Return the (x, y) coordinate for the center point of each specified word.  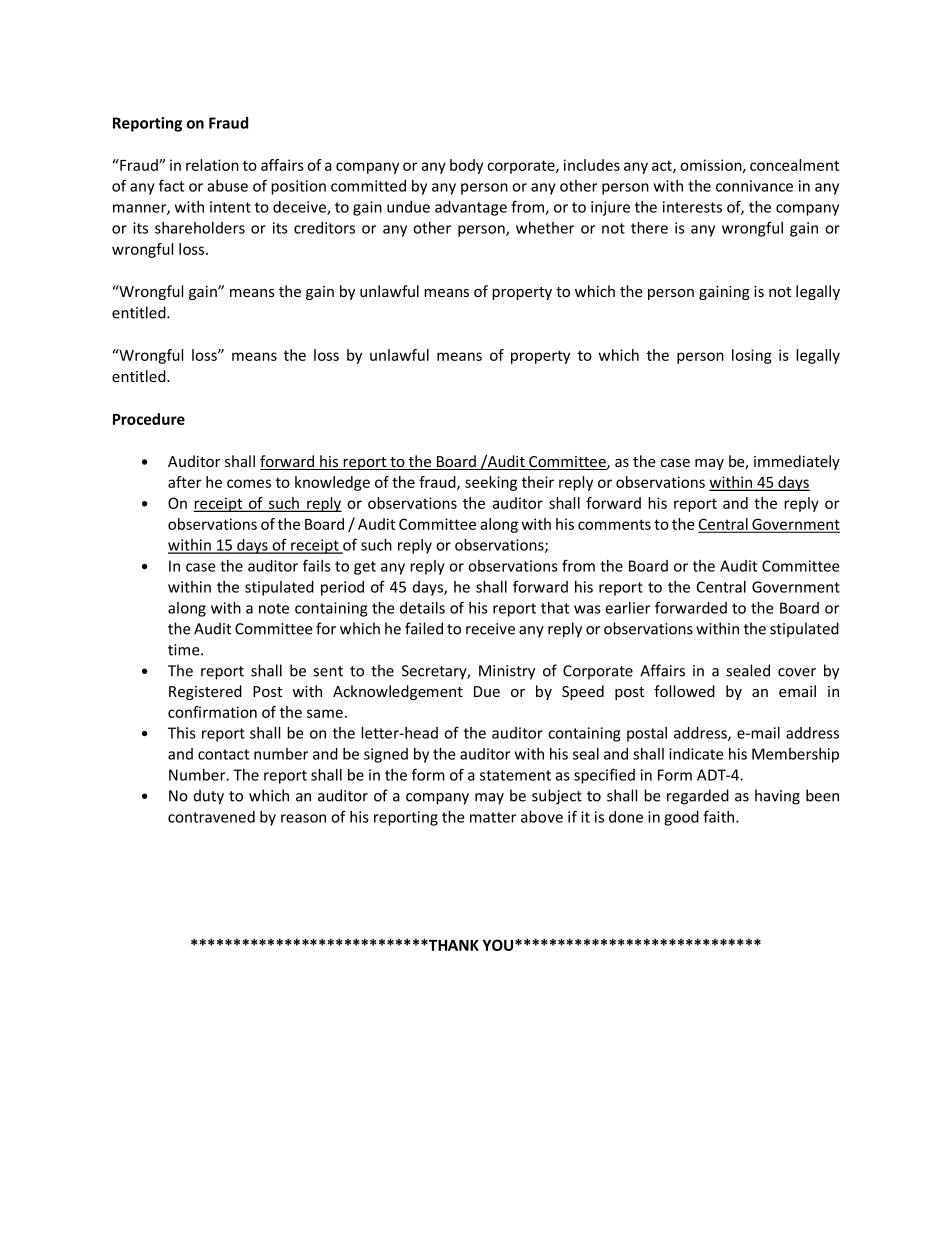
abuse (227, 186)
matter (493, 817)
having (777, 797)
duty (209, 797)
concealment (794, 165)
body (466, 166)
